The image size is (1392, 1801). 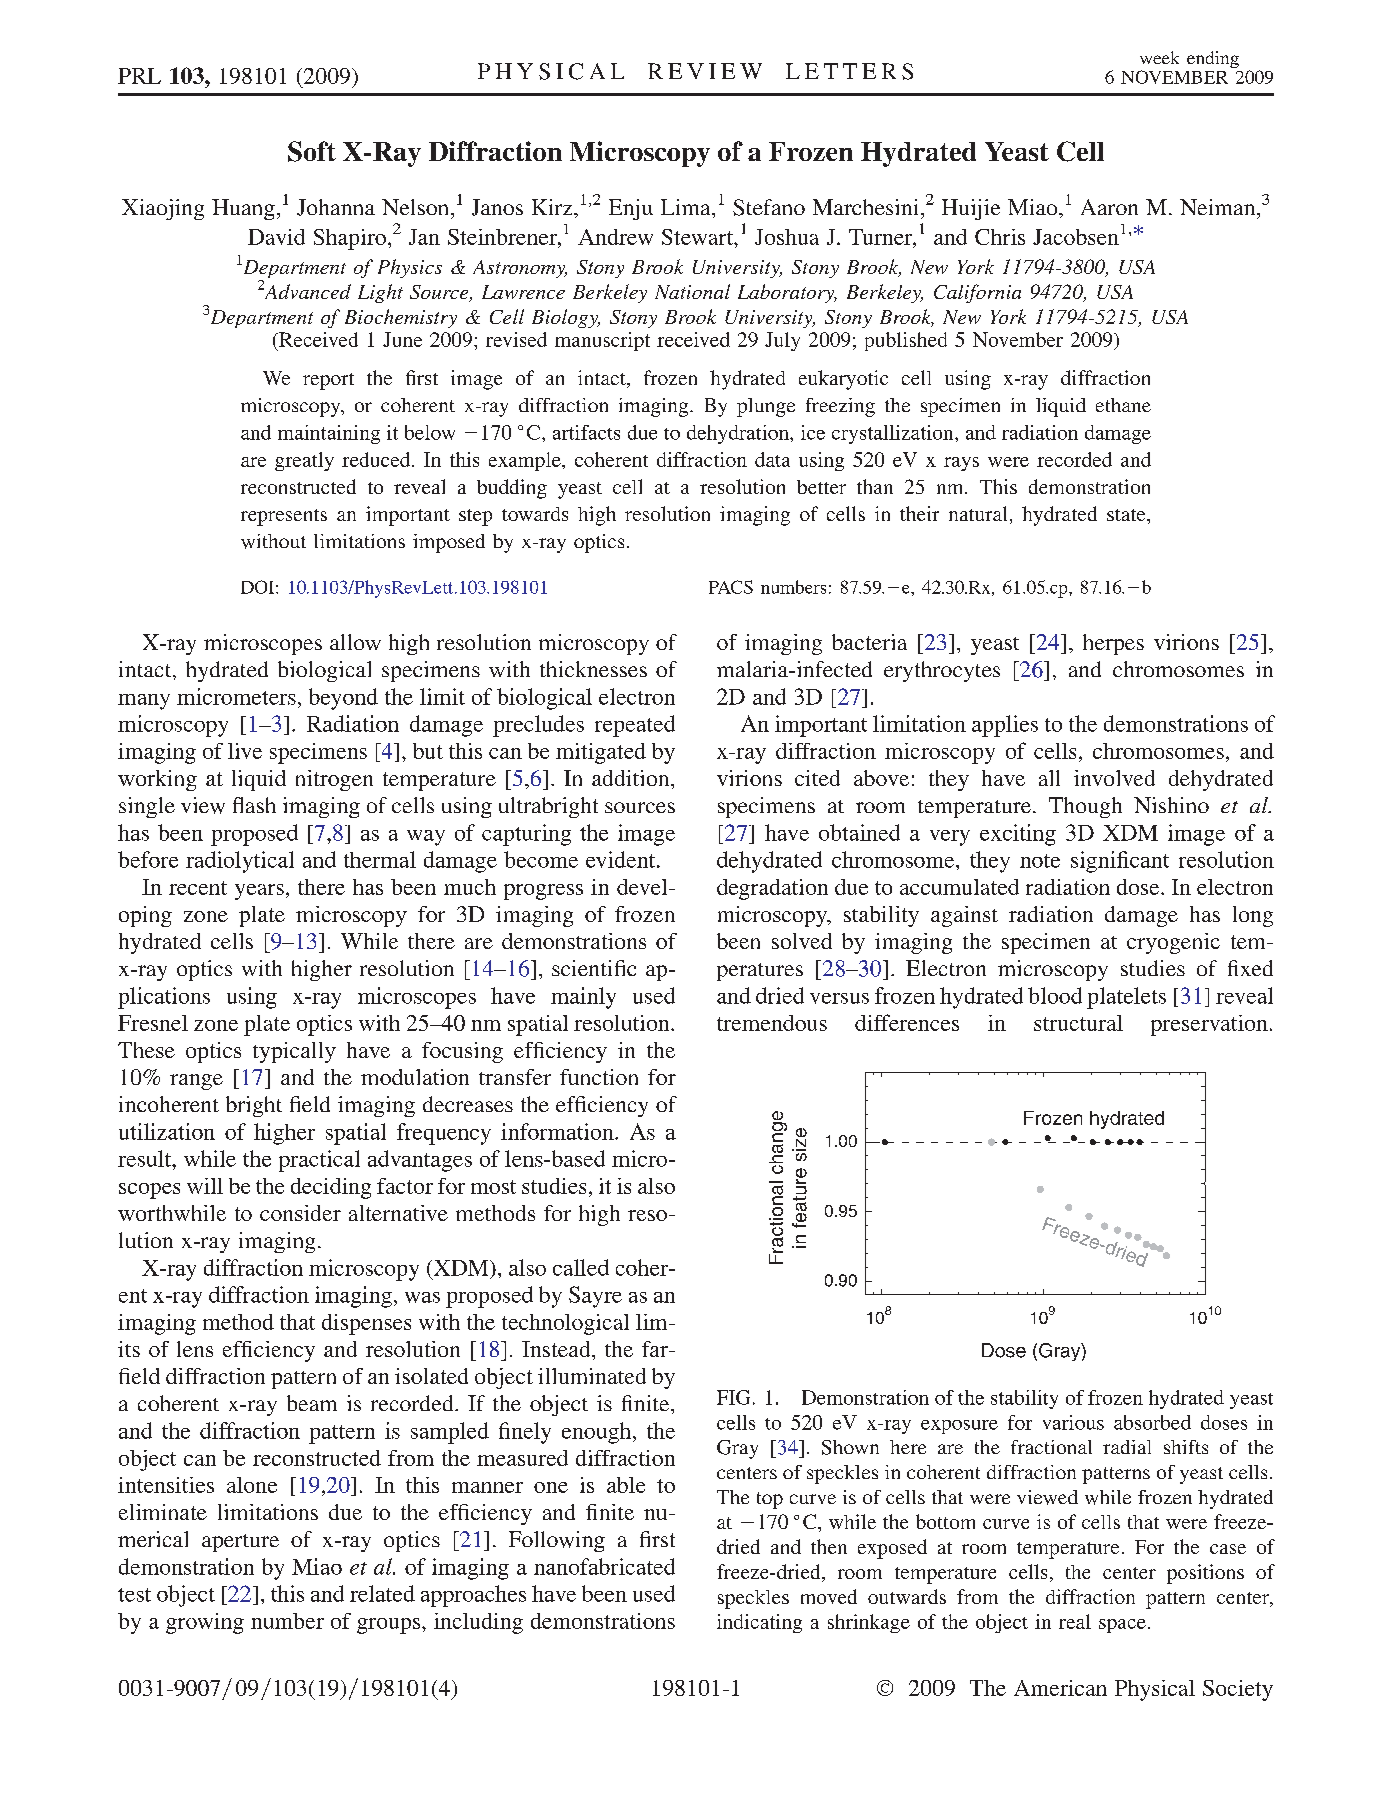 What do you see at coordinates (599, 1077) in the document?
I see `function` at bounding box center [599, 1077].
